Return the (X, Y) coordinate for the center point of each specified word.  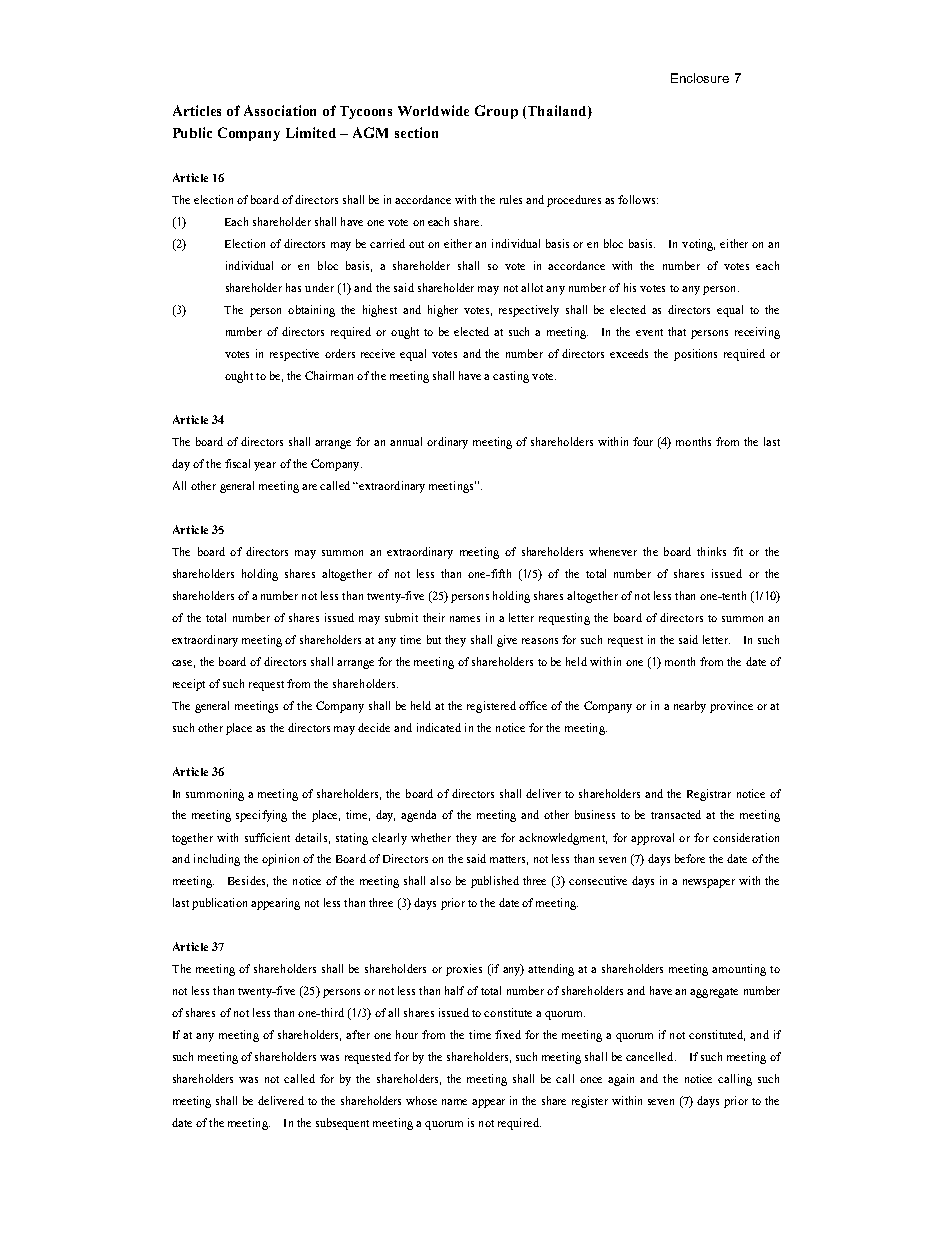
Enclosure (700, 78)
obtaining (311, 311)
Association (280, 110)
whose (421, 1100)
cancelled (651, 1056)
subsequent (342, 1124)
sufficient (267, 837)
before (690, 858)
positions (695, 355)
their (434, 617)
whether (431, 837)
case (183, 664)
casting (511, 377)
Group (496, 112)
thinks (711, 551)
